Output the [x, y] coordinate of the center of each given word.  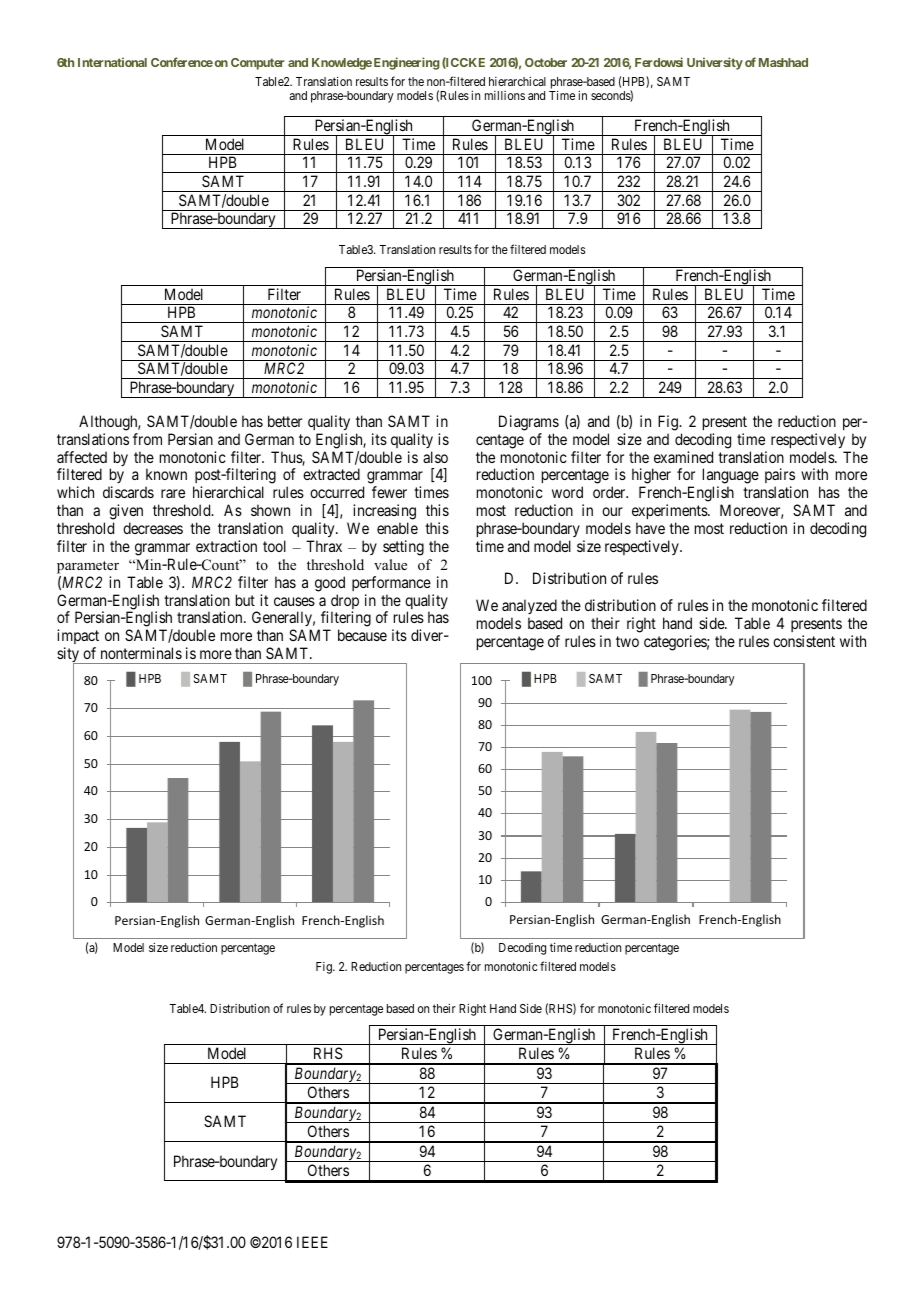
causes [294, 601]
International [112, 62]
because [362, 635]
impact [78, 638]
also [435, 457]
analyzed [529, 606]
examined [683, 457]
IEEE [312, 1242]
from [147, 439]
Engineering [407, 63]
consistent [804, 641]
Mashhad [783, 62]
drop [345, 603]
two [627, 641]
